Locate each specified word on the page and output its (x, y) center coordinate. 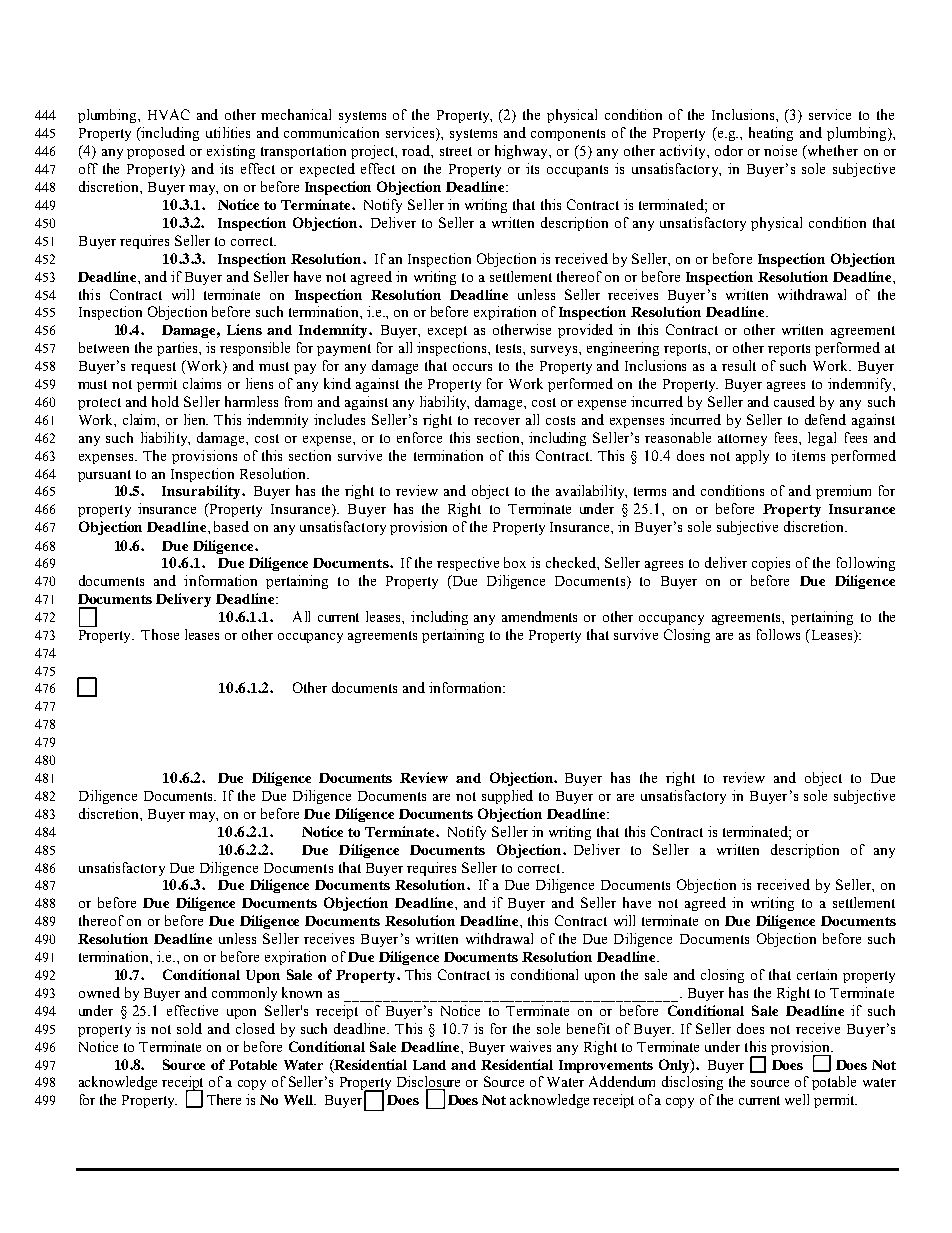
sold (189, 1028)
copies (771, 564)
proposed (156, 152)
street (456, 151)
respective (468, 564)
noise (780, 150)
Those (160, 634)
